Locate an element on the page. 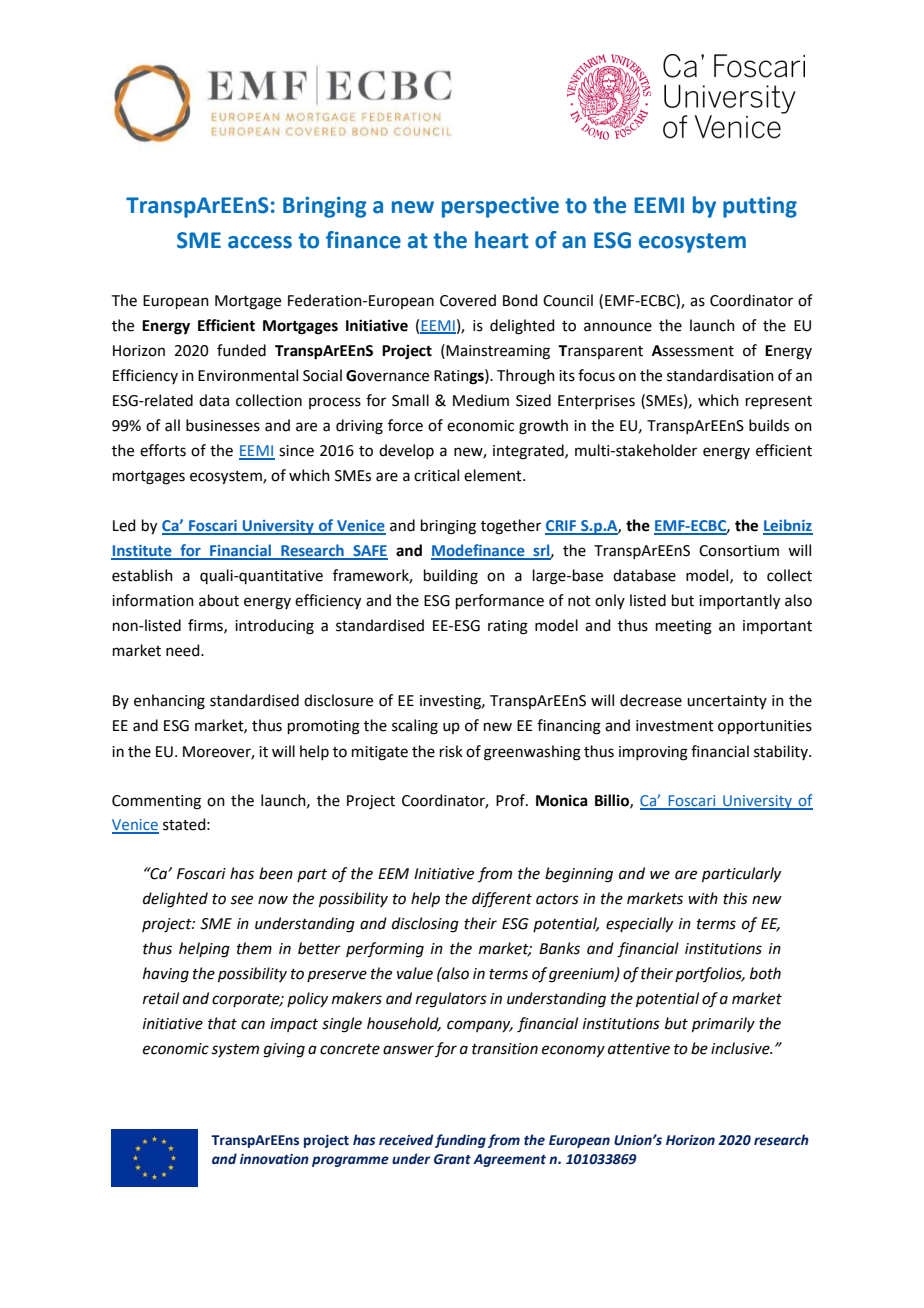 The width and height of the document is (924, 1308). scaling is located at coordinates (415, 727).
